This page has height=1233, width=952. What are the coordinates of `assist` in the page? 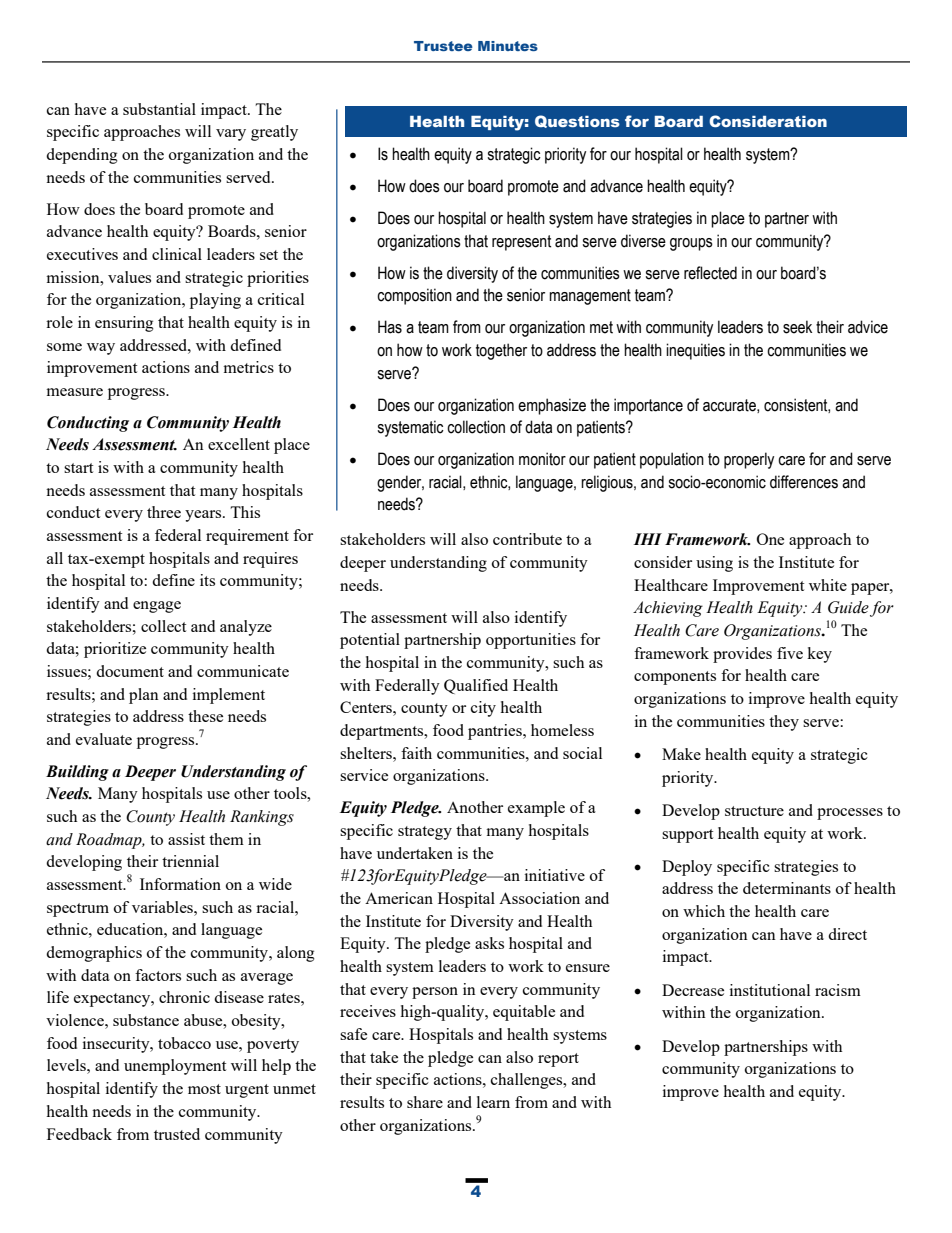 It's located at (186, 839).
